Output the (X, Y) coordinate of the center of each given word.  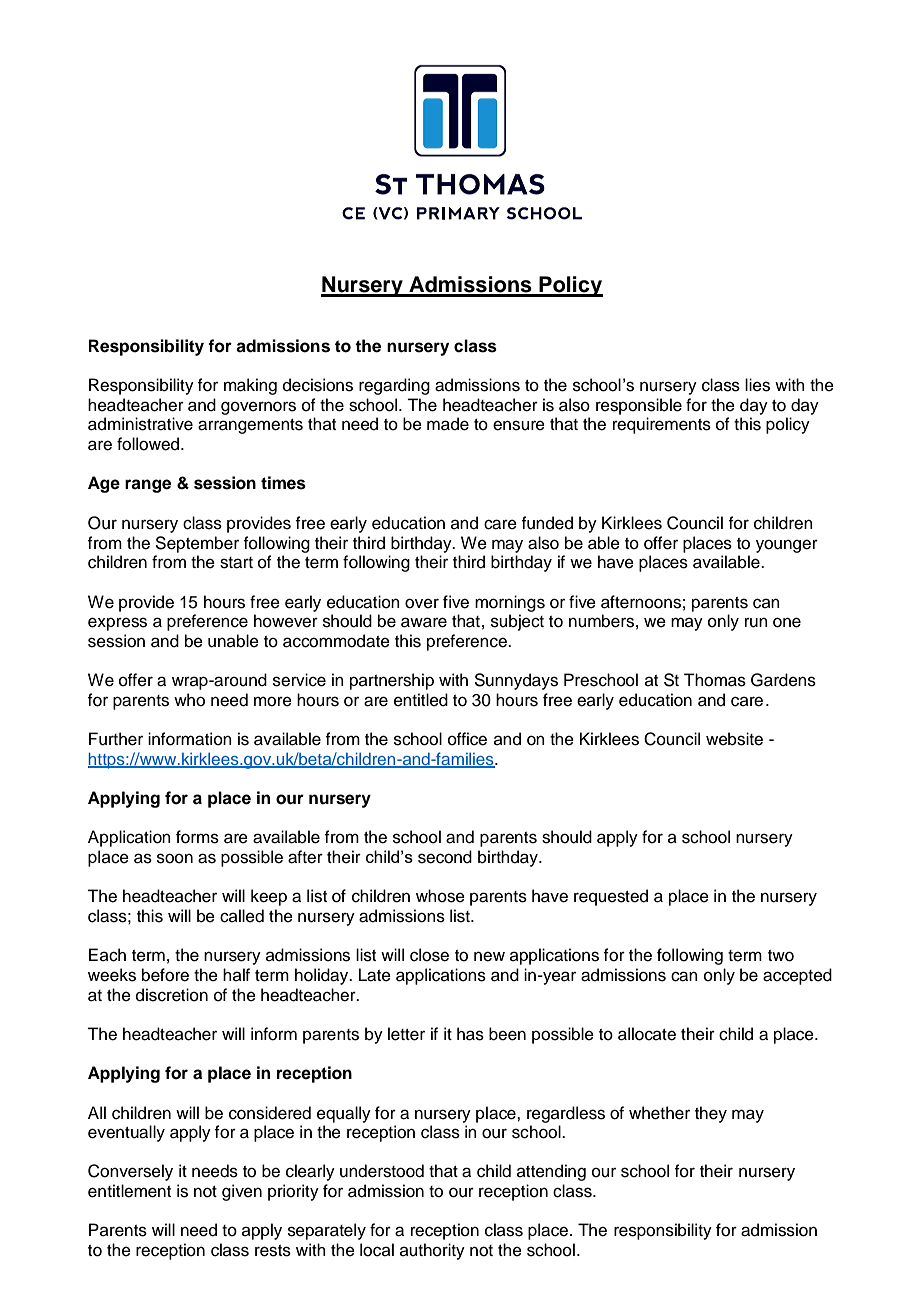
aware (424, 622)
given (242, 1192)
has (470, 1034)
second (445, 857)
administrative (140, 424)
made (448, 424)
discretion (172, 995)
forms (197, 837)
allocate (647, 1034)
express (117, 624)
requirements (662, 425)
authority (432, 1251)
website (734, 739)
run (756, 622)
